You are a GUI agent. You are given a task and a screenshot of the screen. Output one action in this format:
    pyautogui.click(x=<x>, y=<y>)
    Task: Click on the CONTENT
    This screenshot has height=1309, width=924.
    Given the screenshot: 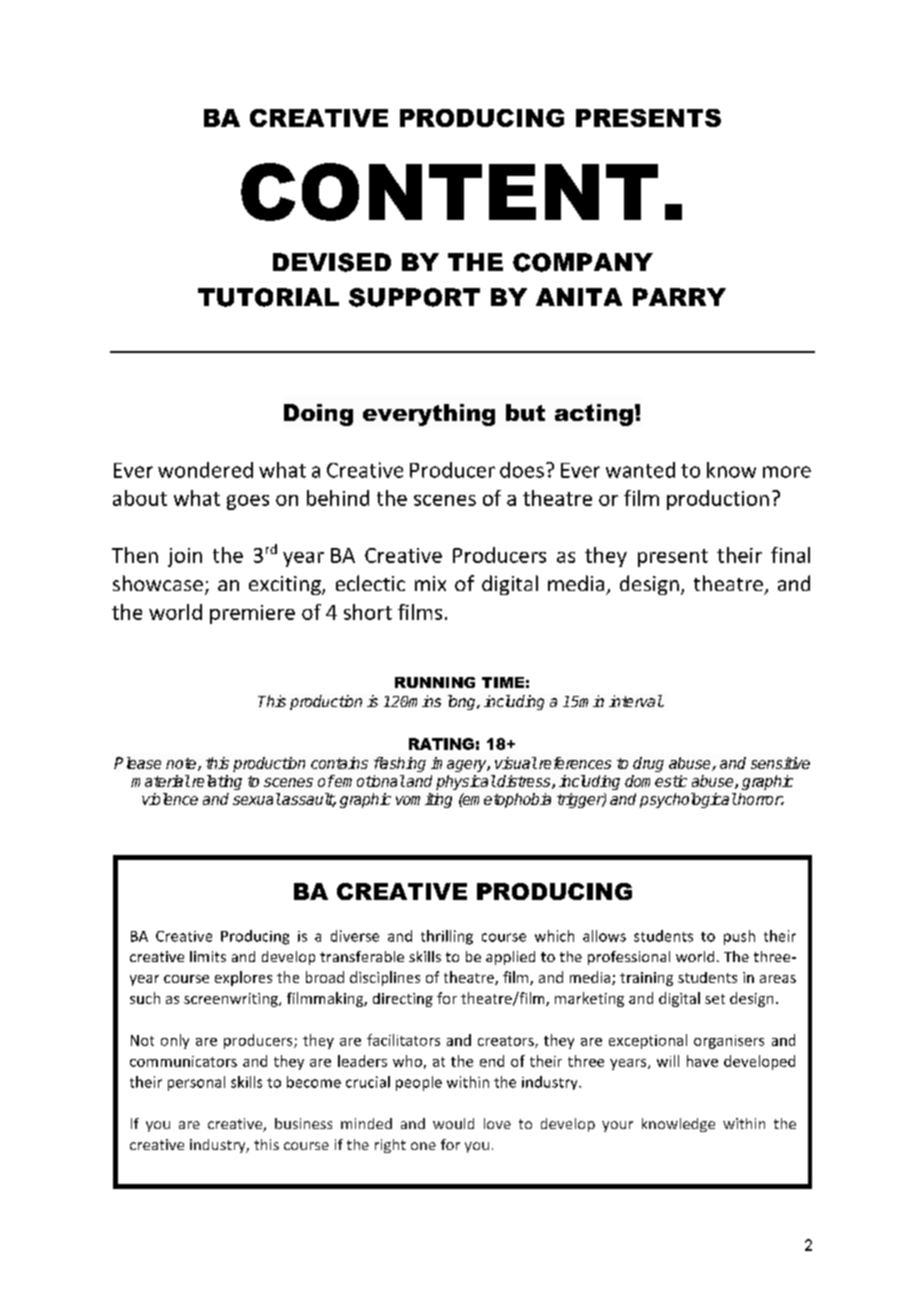 What is the action you would take?
    pyautogui.click(x=449, y=192)
